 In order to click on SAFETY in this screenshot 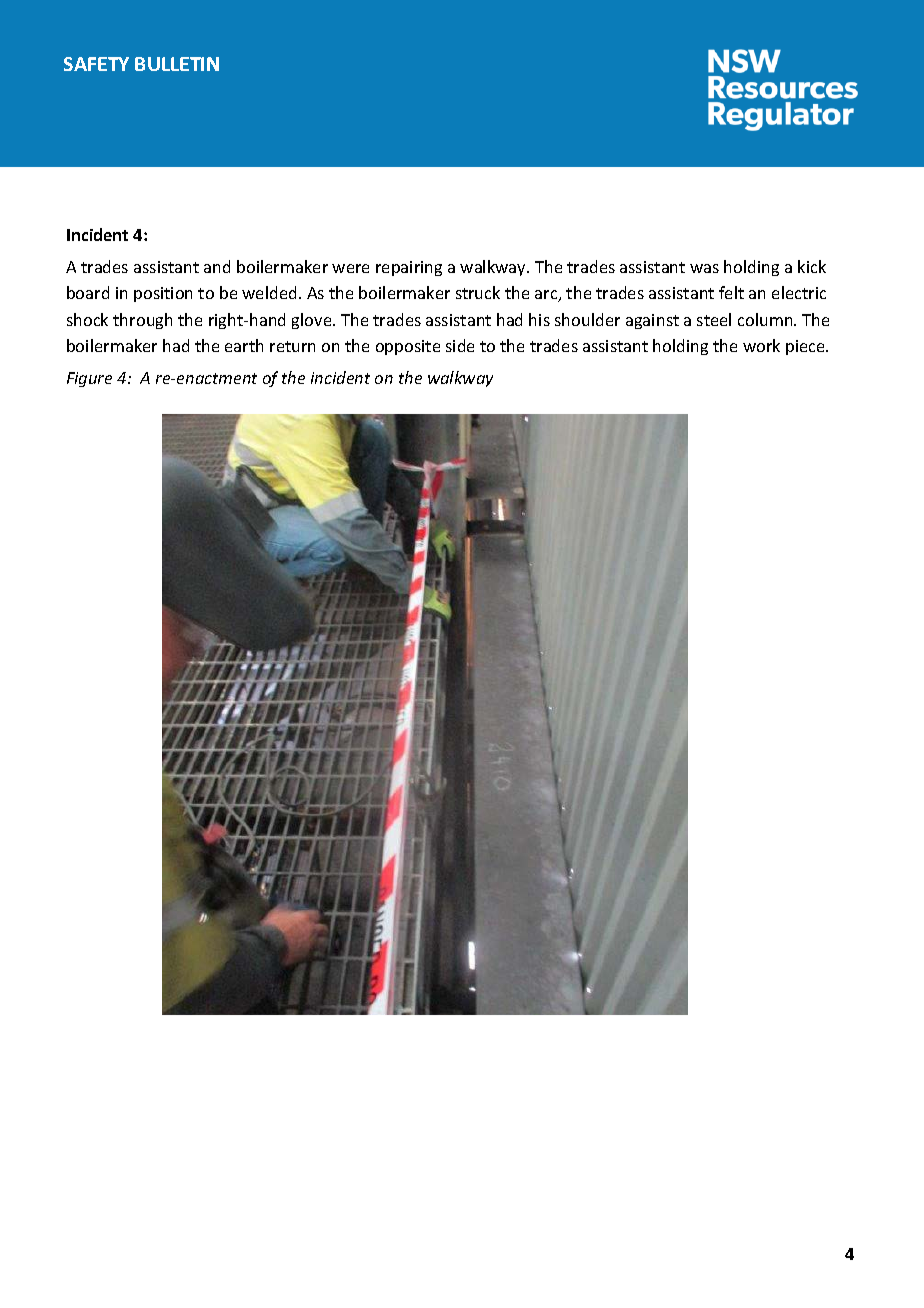, I will do `click(96, 64)`.
